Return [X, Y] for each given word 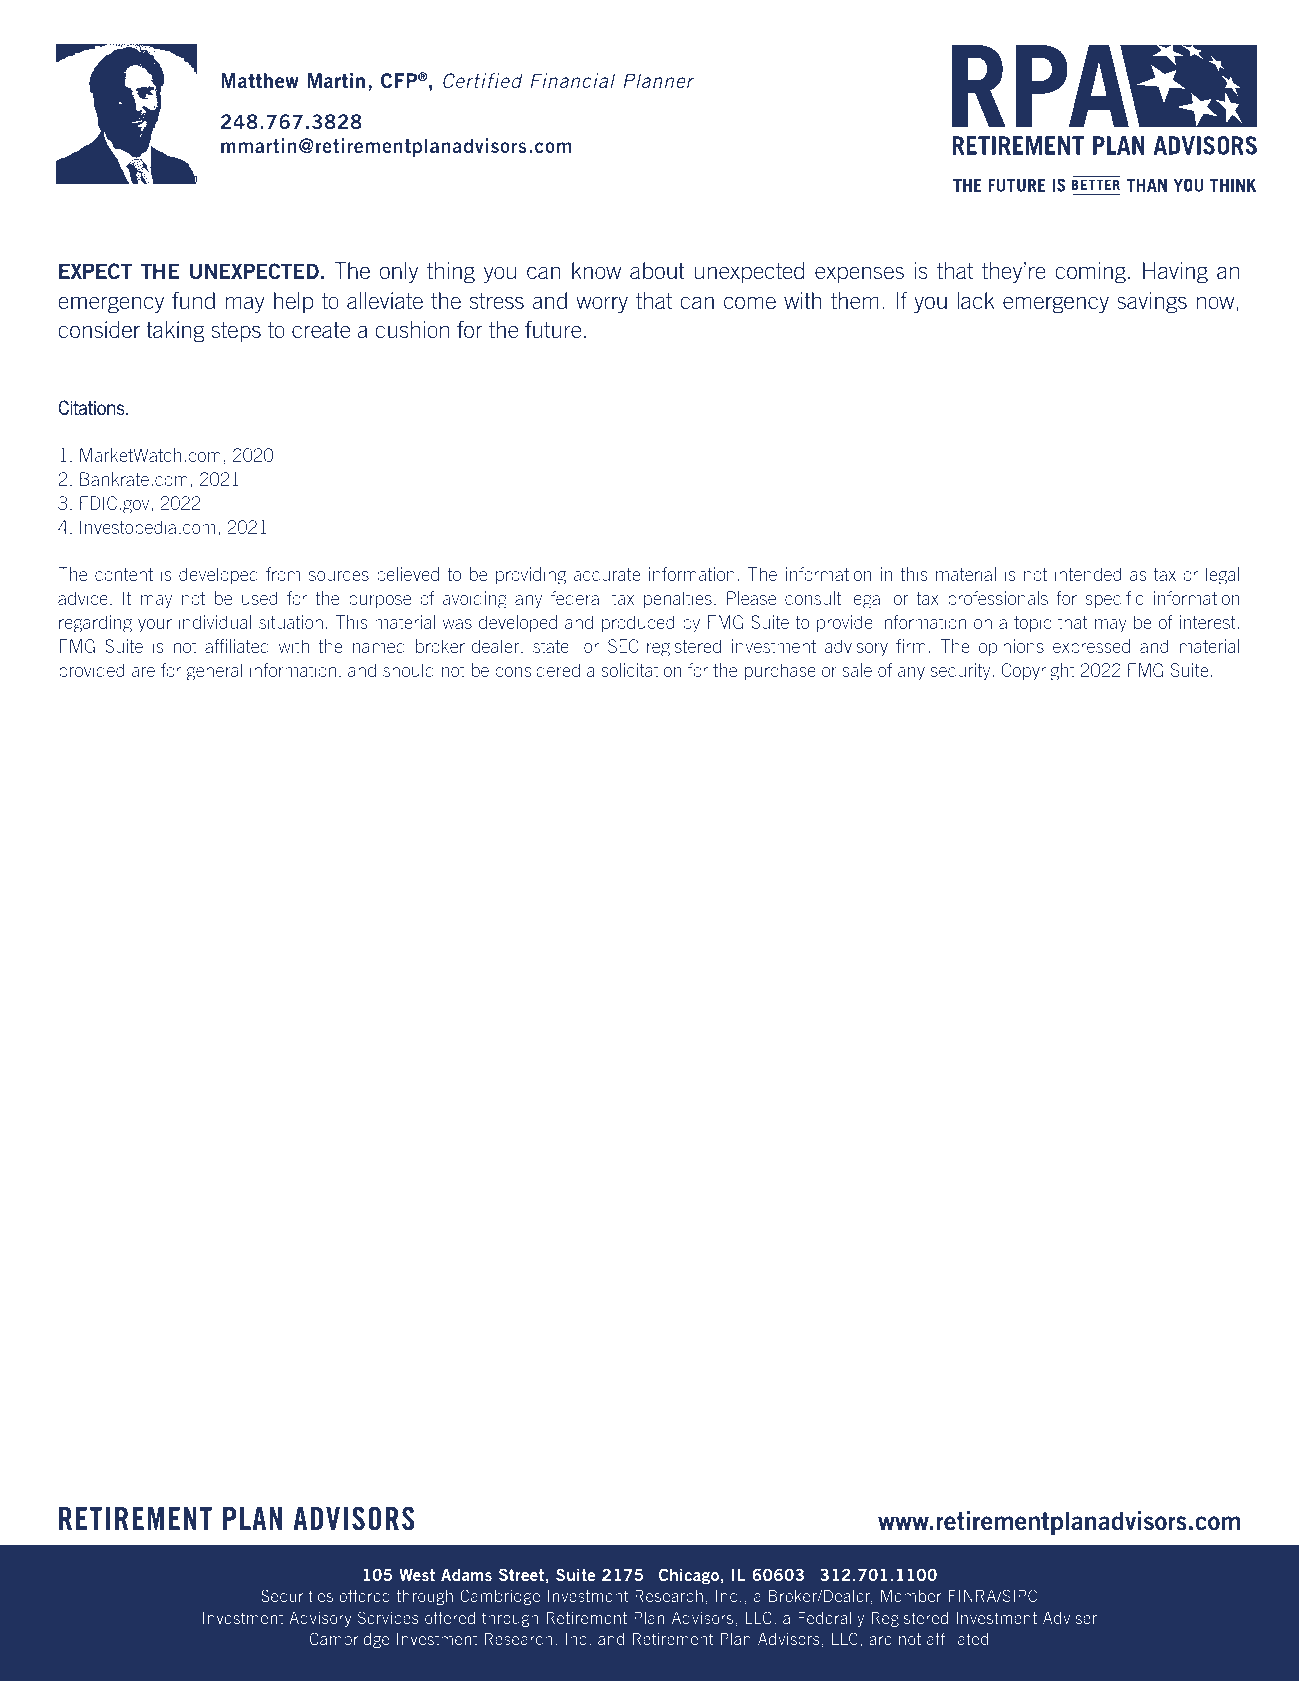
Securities [297, 1595]
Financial [572, 80]
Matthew [259, 80]
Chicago [689, 1576]
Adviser [1070, 1618]
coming [1090, 273]
